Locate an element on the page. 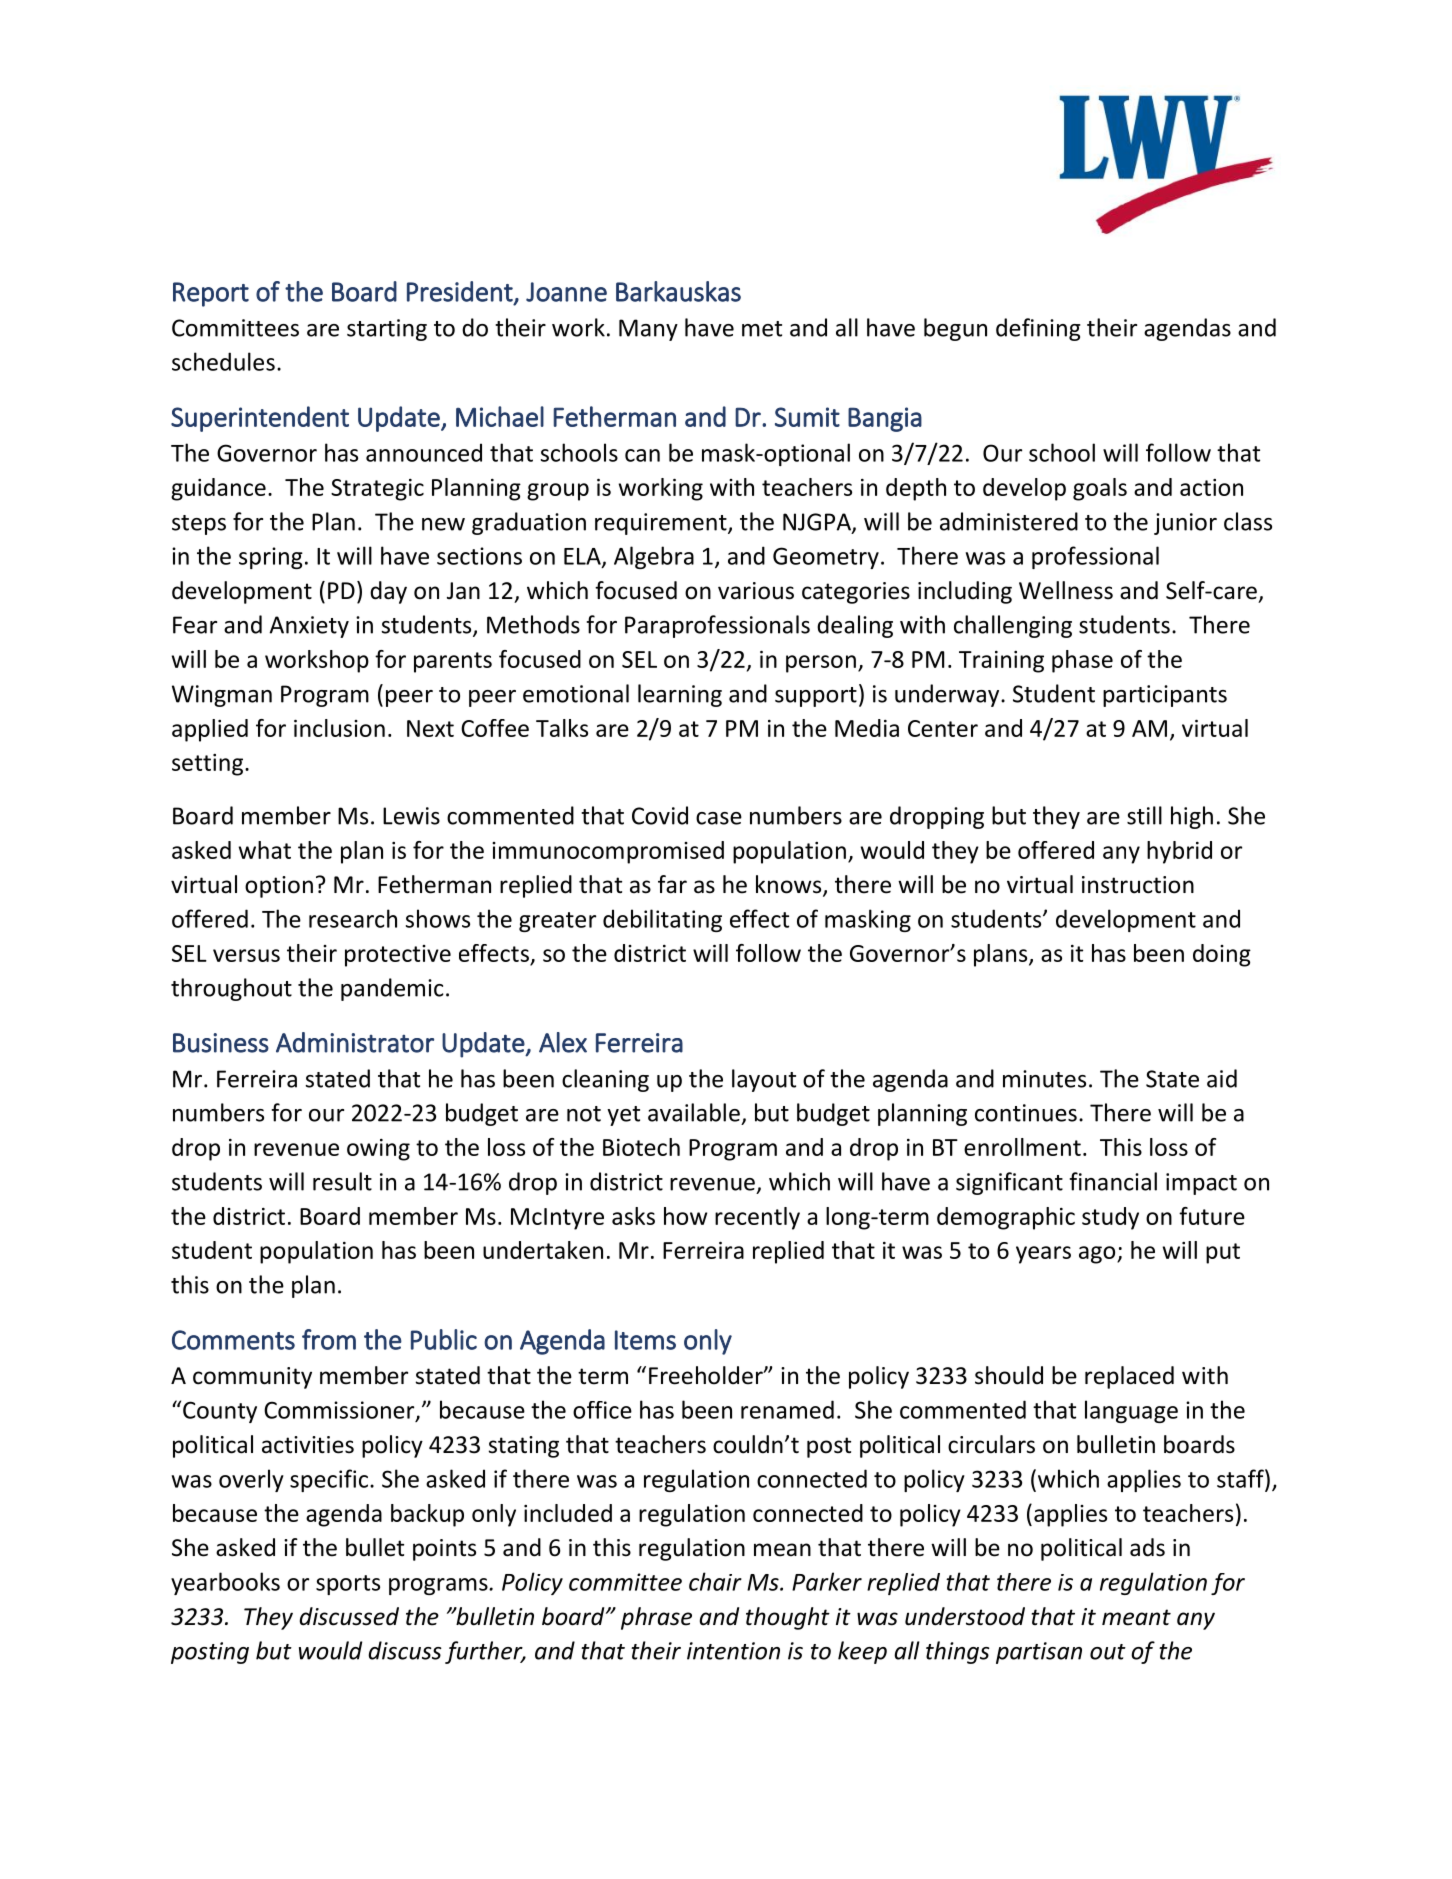 Image resolution: width=1452 pixels, height=1879 pixels. chair is located at coordinates (715, 1581).
